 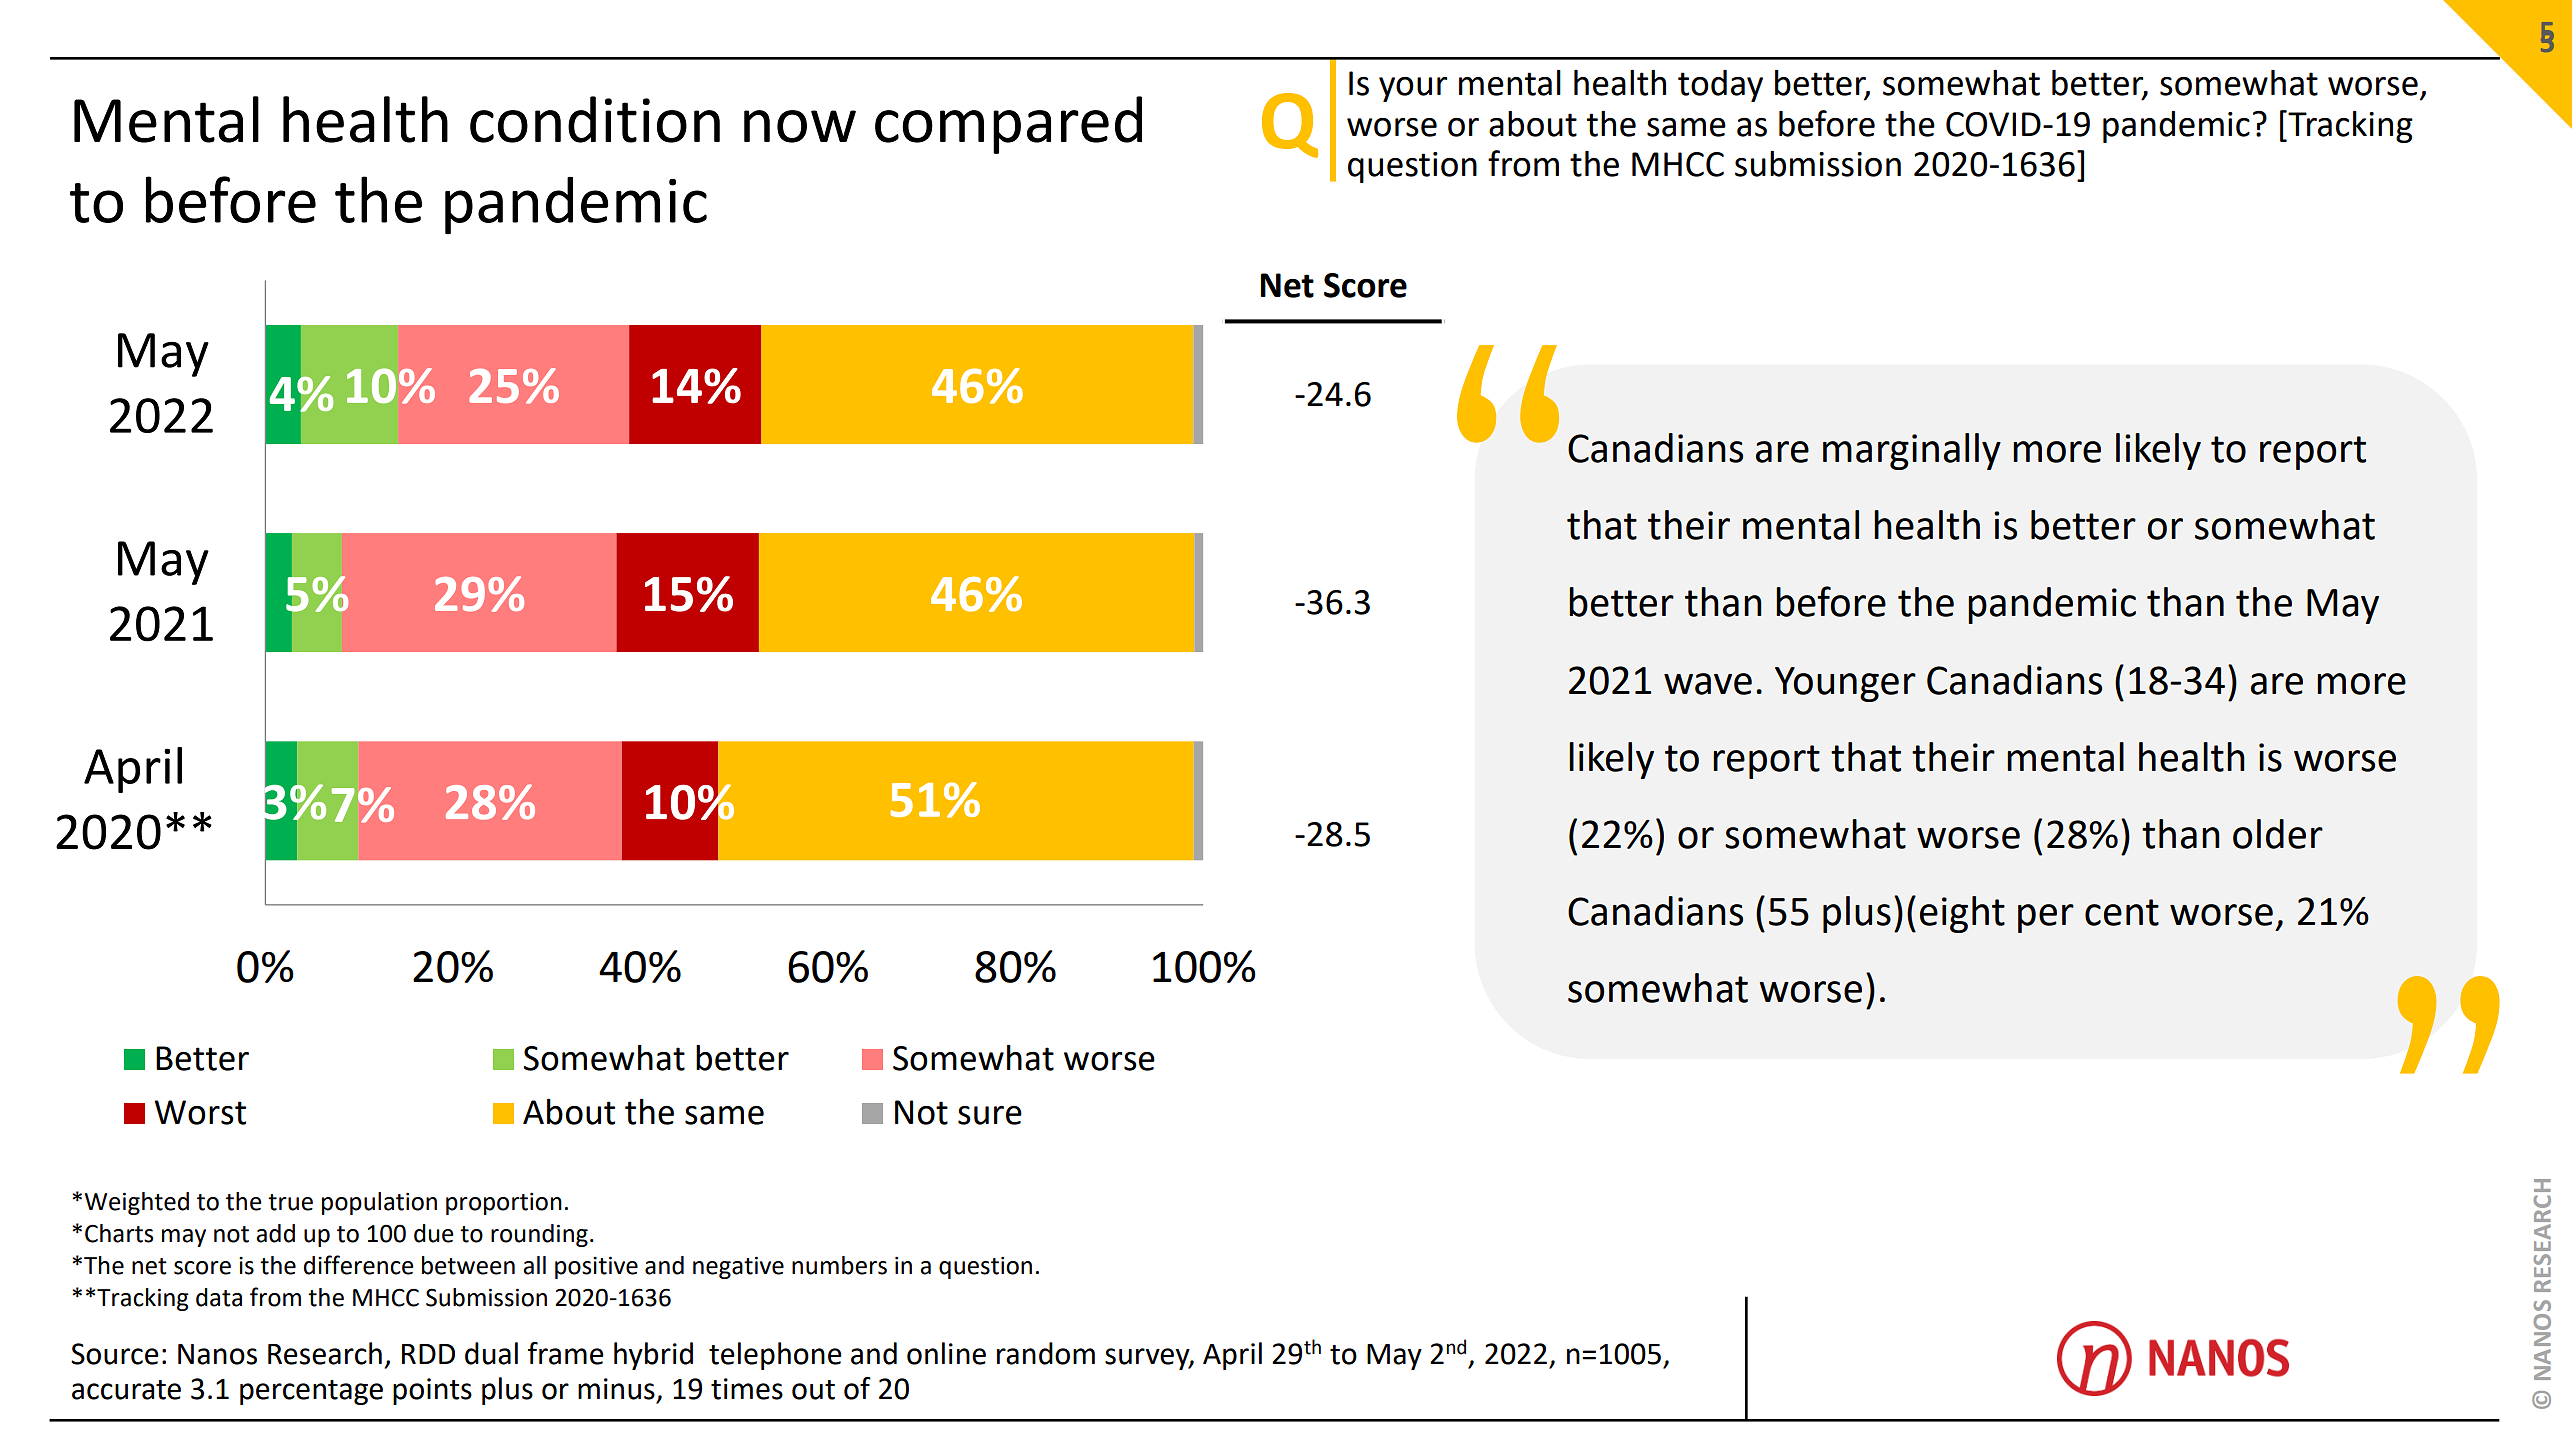 What do you see at coordinates (946, 1353) in the image?
I see `online` at bounding box center [946, 1353].
